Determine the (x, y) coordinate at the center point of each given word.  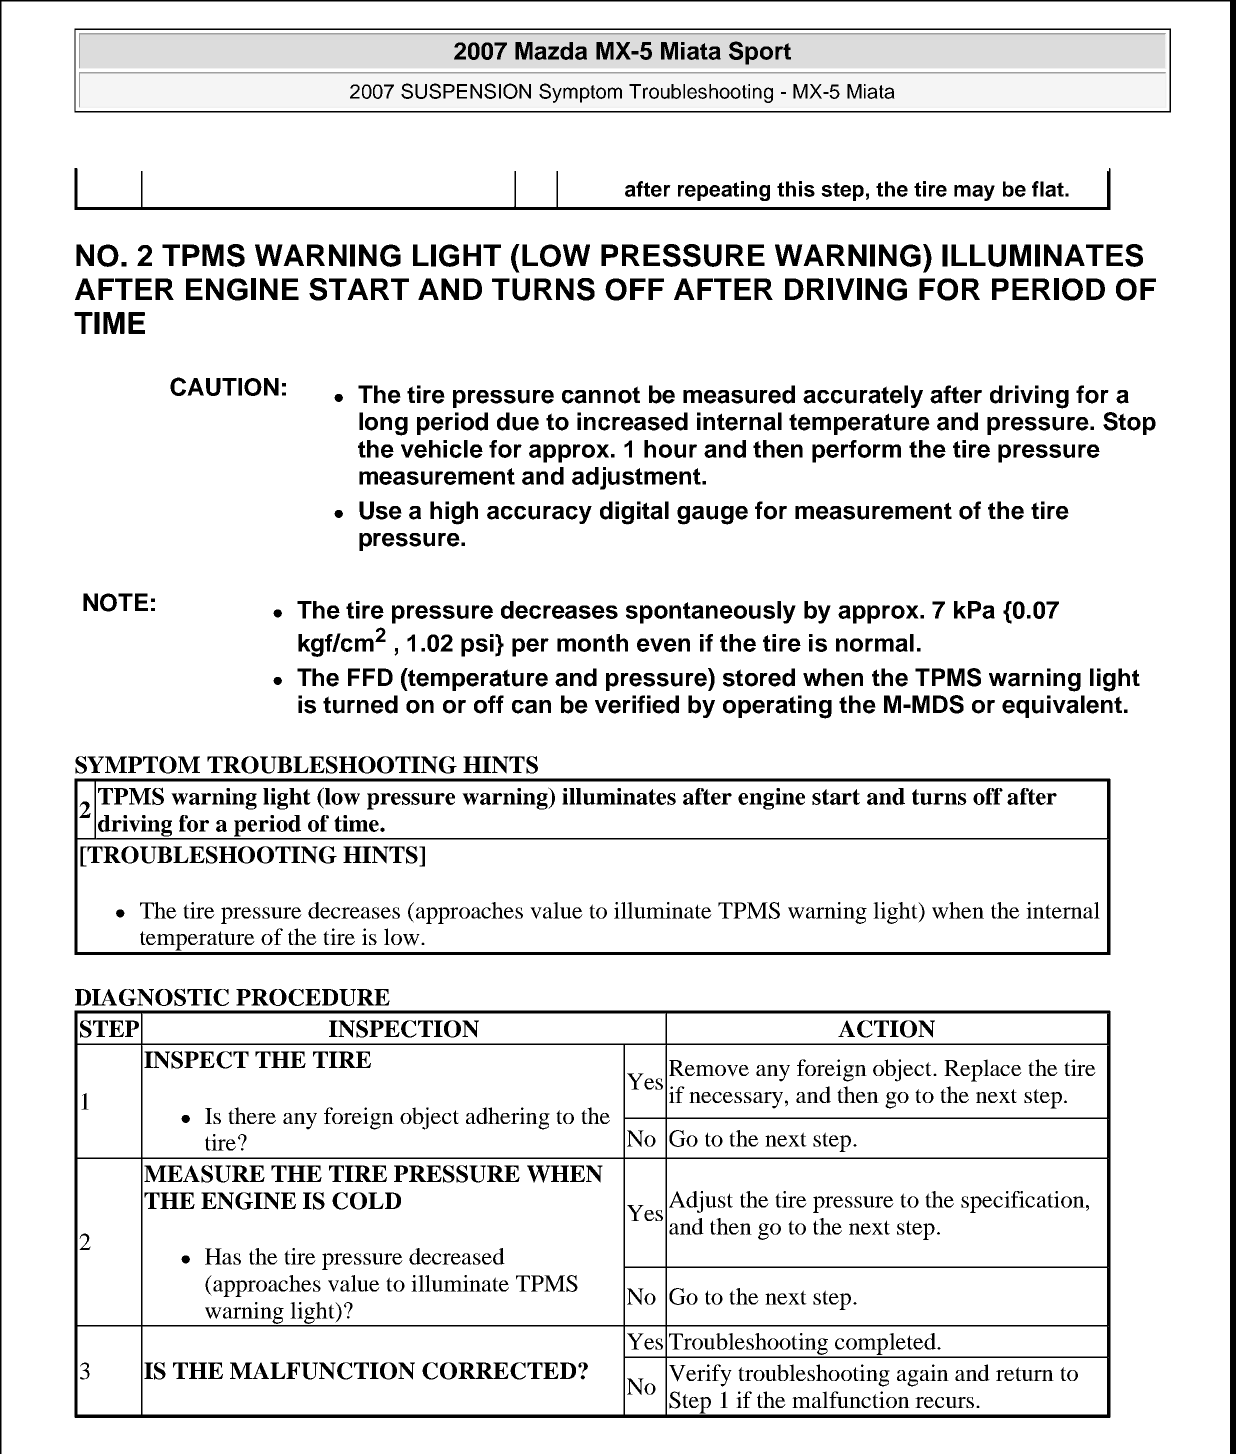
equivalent (1062, 706)
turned (360, 704)
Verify (700, 1375)
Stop (1129, 423)
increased (632, 421)
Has (223, 1256)
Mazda (551, 51)
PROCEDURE (313, 997)
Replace (983, 1070)
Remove (709, 1068)
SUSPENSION (466, 91)
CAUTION (224, 386)
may (974, 193)
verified (637, 704)
